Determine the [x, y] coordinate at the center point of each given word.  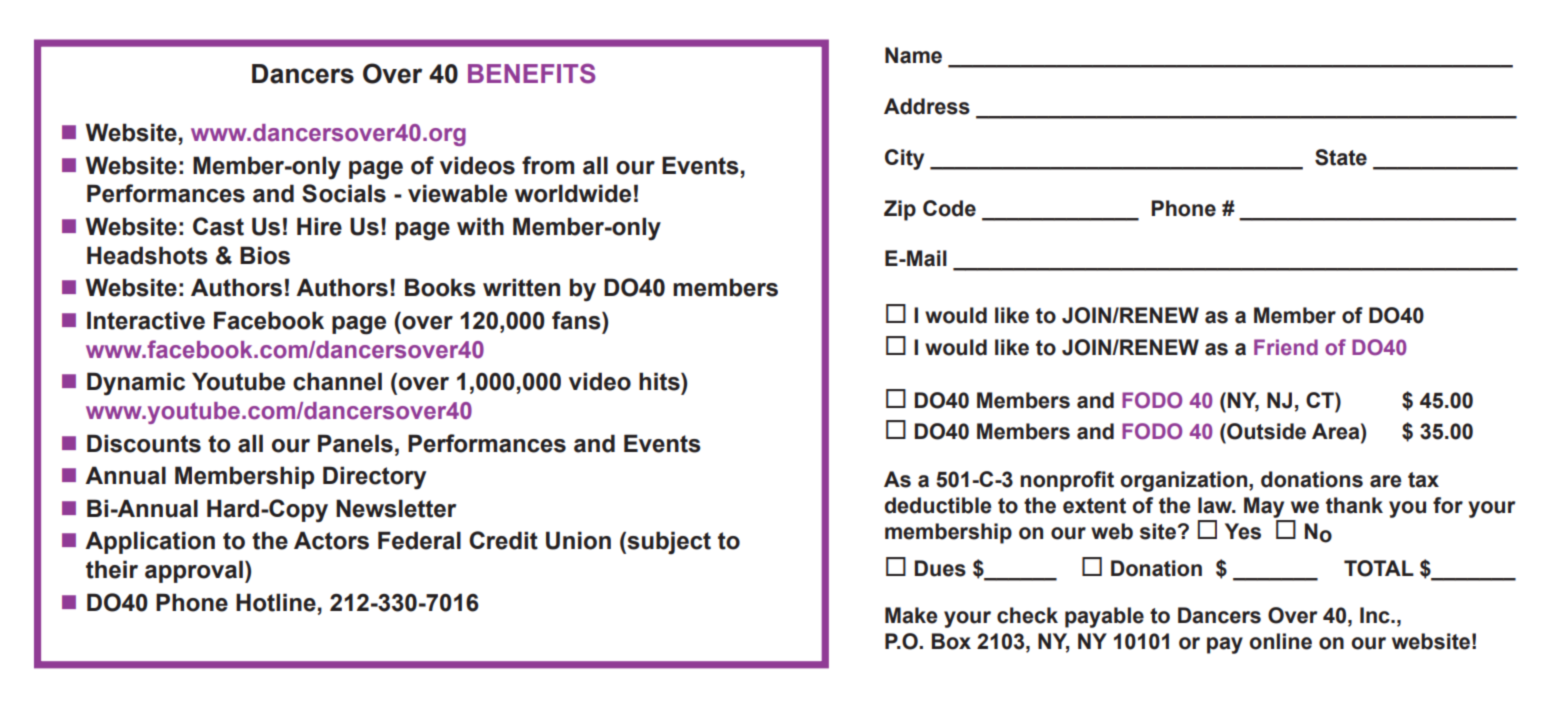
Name [913, 55]
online [1280, 641]
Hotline [276, 602]
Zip [900, 210]
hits [660, 381]
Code [949, 208]
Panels [355, 443]
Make [911, 615]
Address [927, 106]
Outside [1265, 431]
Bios [265, 255]
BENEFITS [531, 73]
